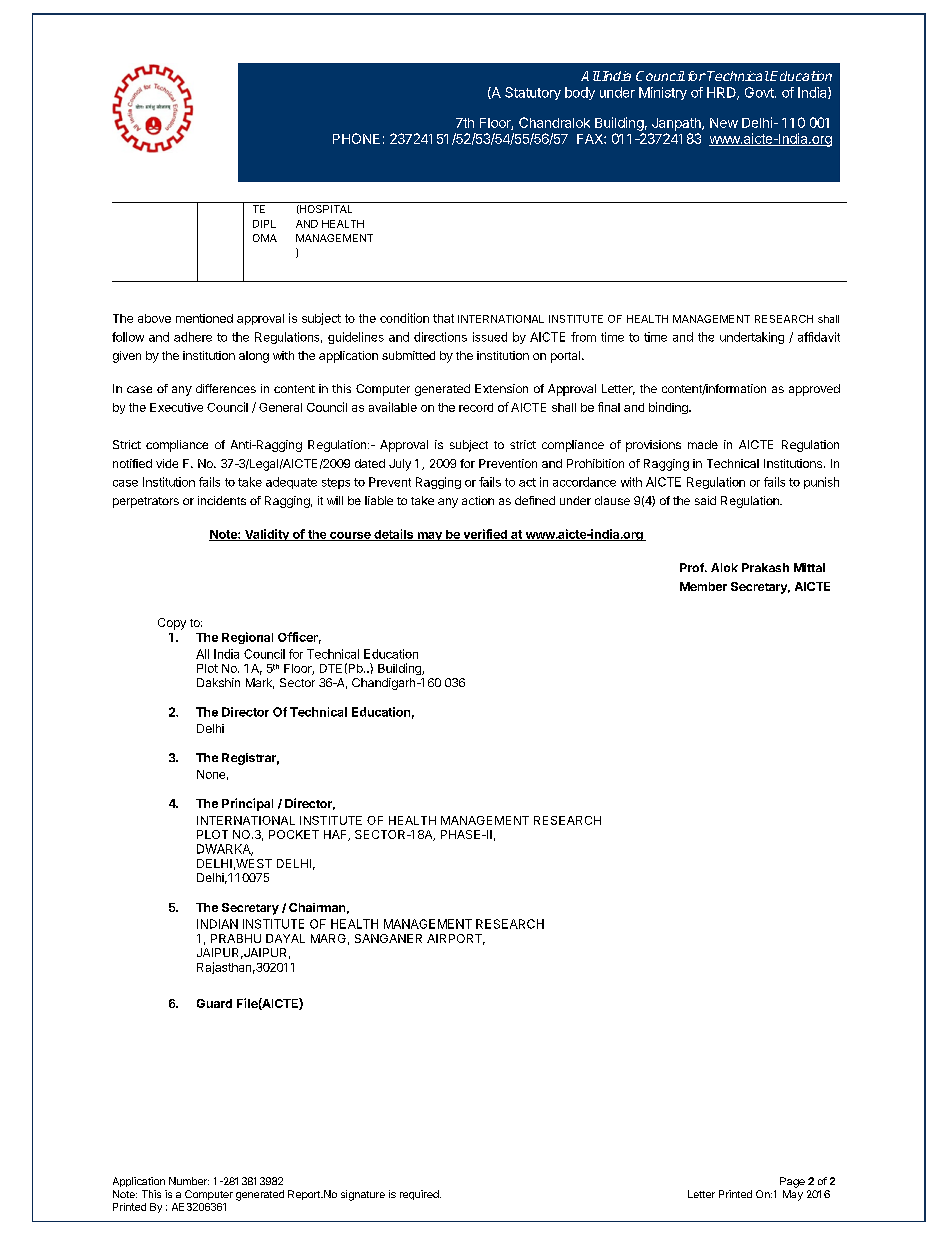  What do you see at coordinates (703, 586) in the page?
I see `Member` at bounding box center [703, 586].
